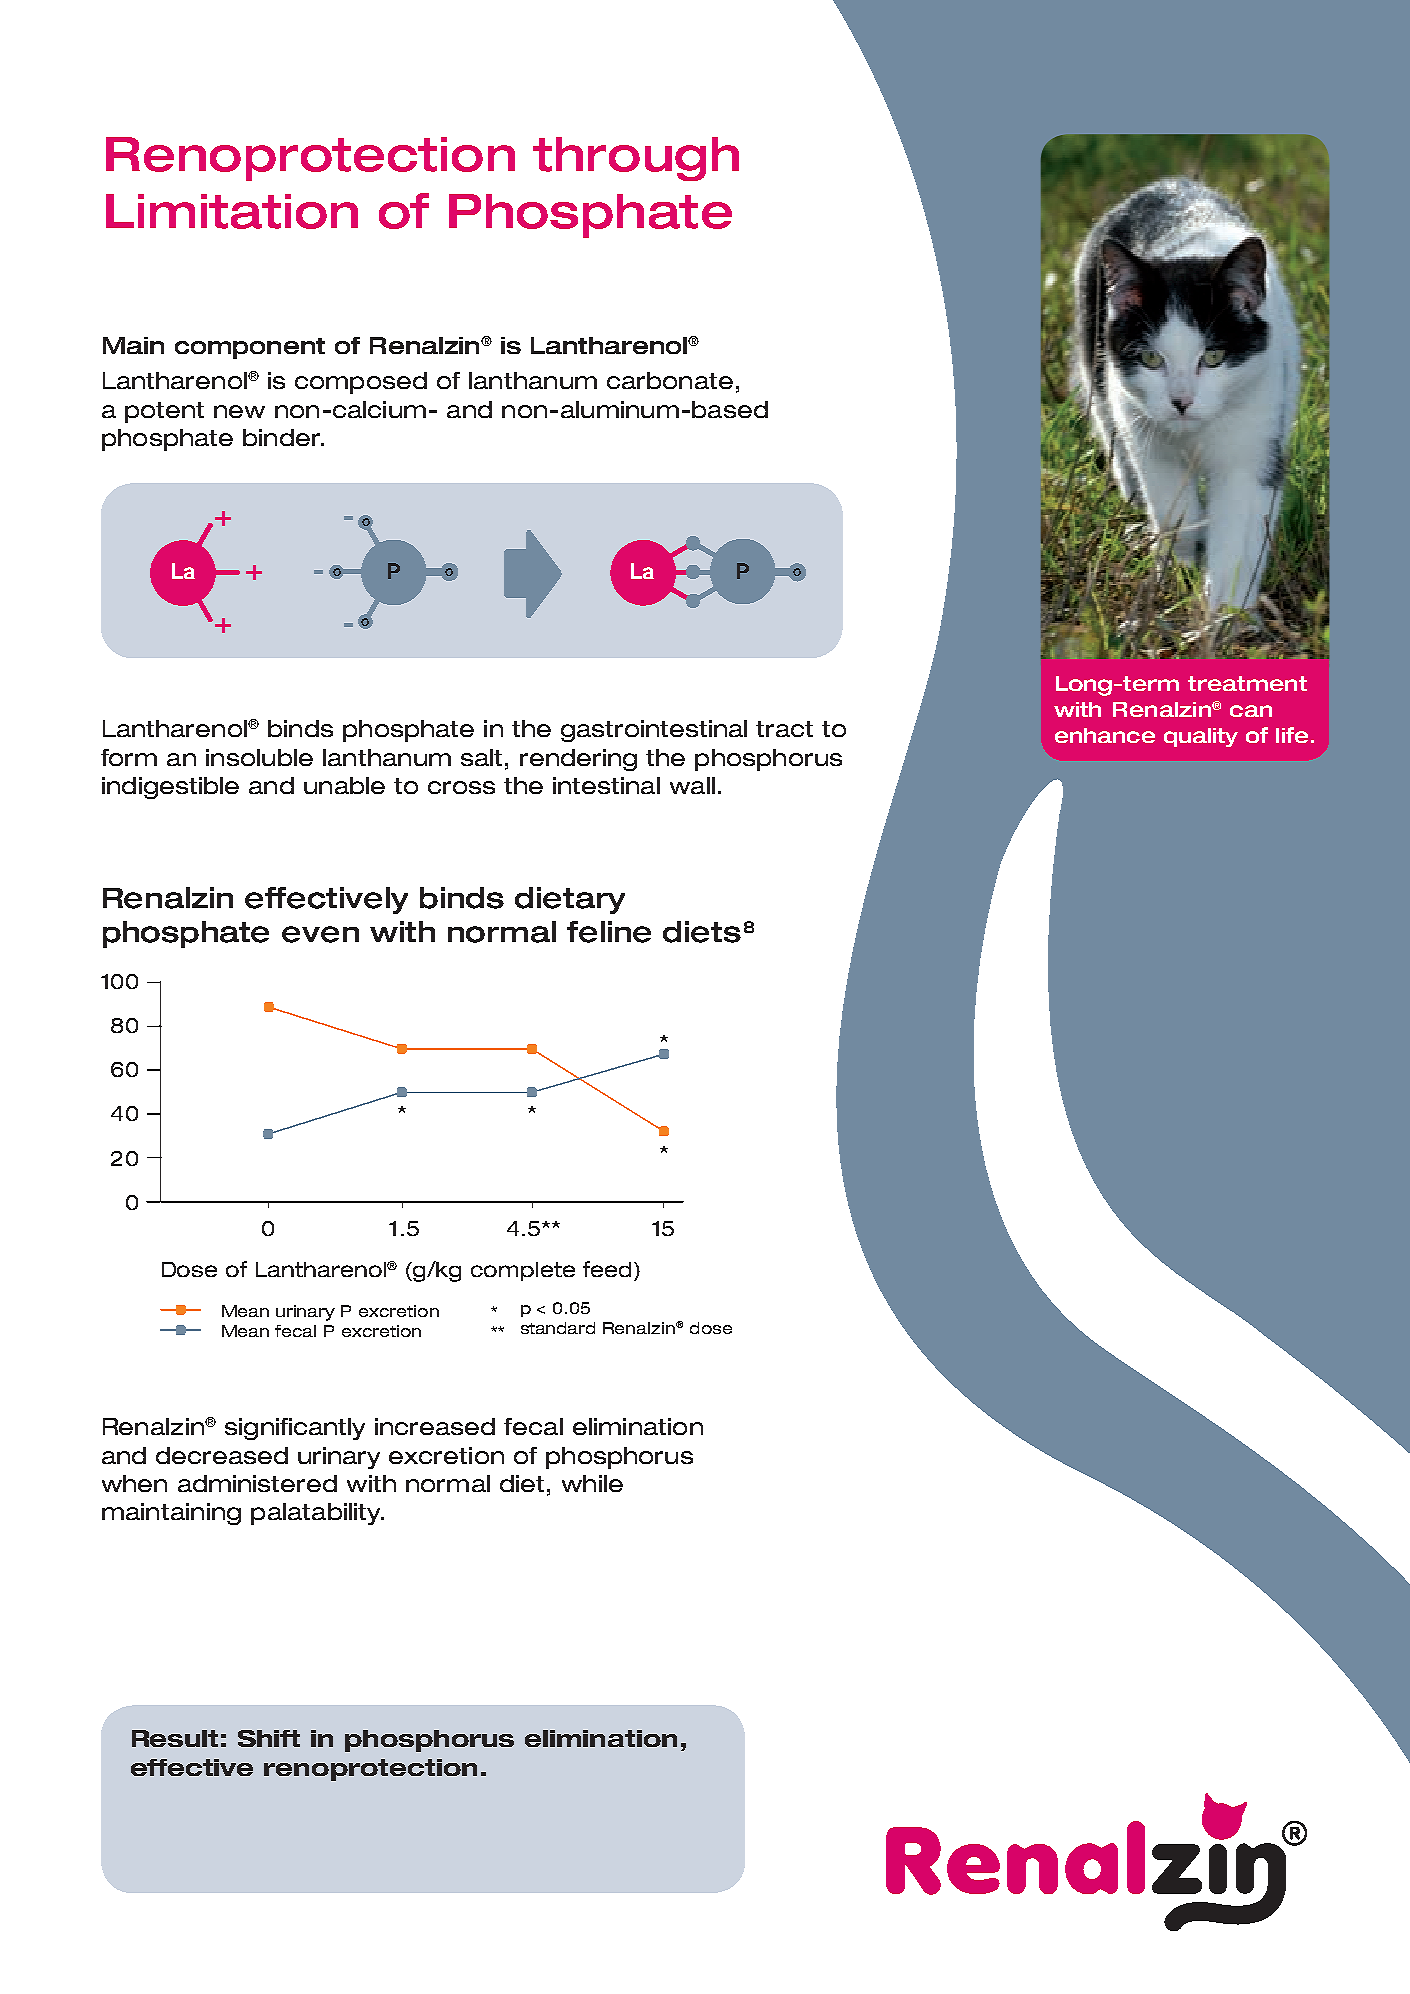 This page has height=1994, width=1410. Describe the element at coordinates (259, 757) in the page. I see `insoluble` at that location.
